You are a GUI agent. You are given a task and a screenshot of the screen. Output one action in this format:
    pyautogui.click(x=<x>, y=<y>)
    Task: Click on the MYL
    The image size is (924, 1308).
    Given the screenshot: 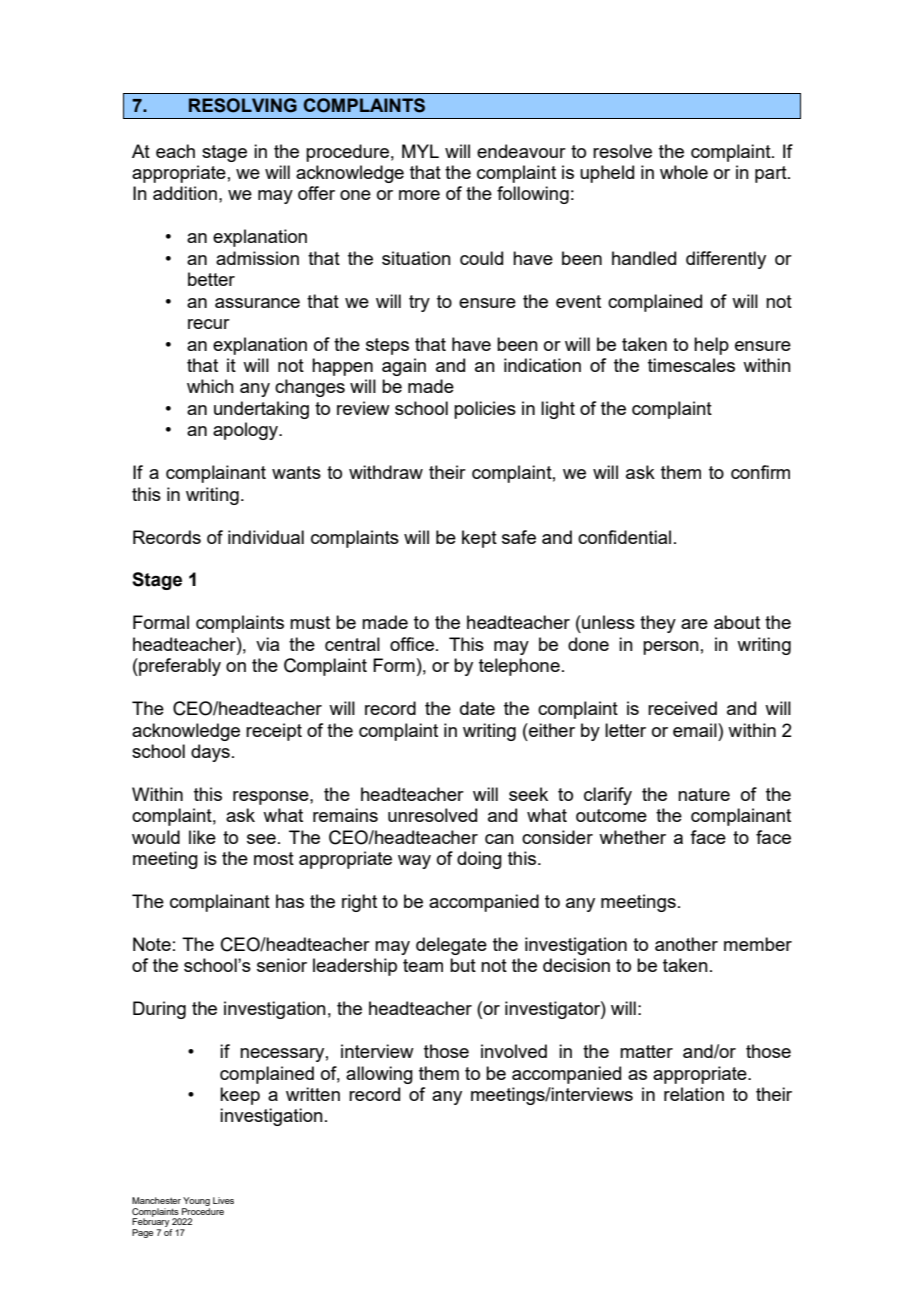 What is the action you would take?
    pyautogui.click(x=420, y=151)
